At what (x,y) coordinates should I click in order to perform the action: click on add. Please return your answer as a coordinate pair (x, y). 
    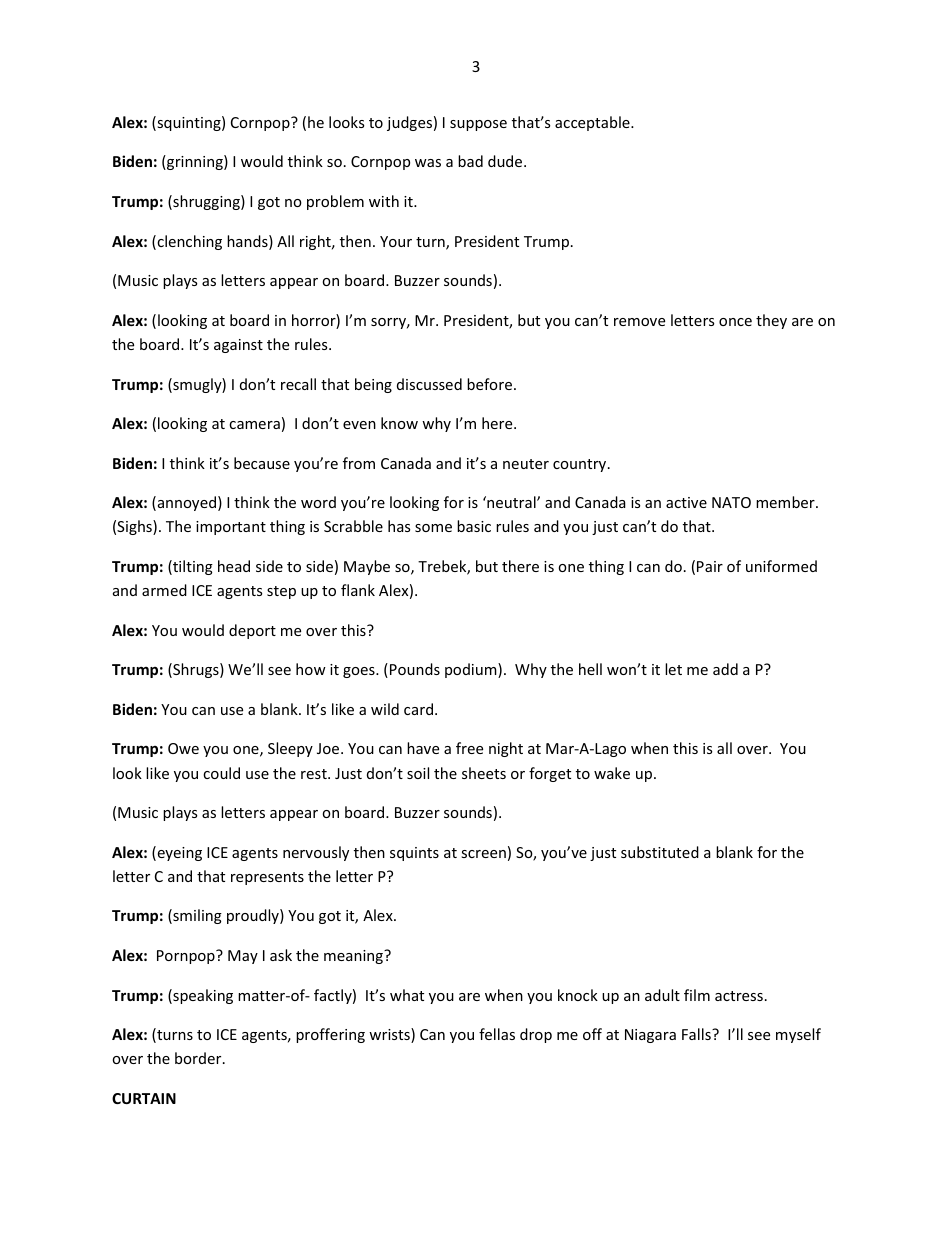
    Looking at the image, I should click on (725, 669).
